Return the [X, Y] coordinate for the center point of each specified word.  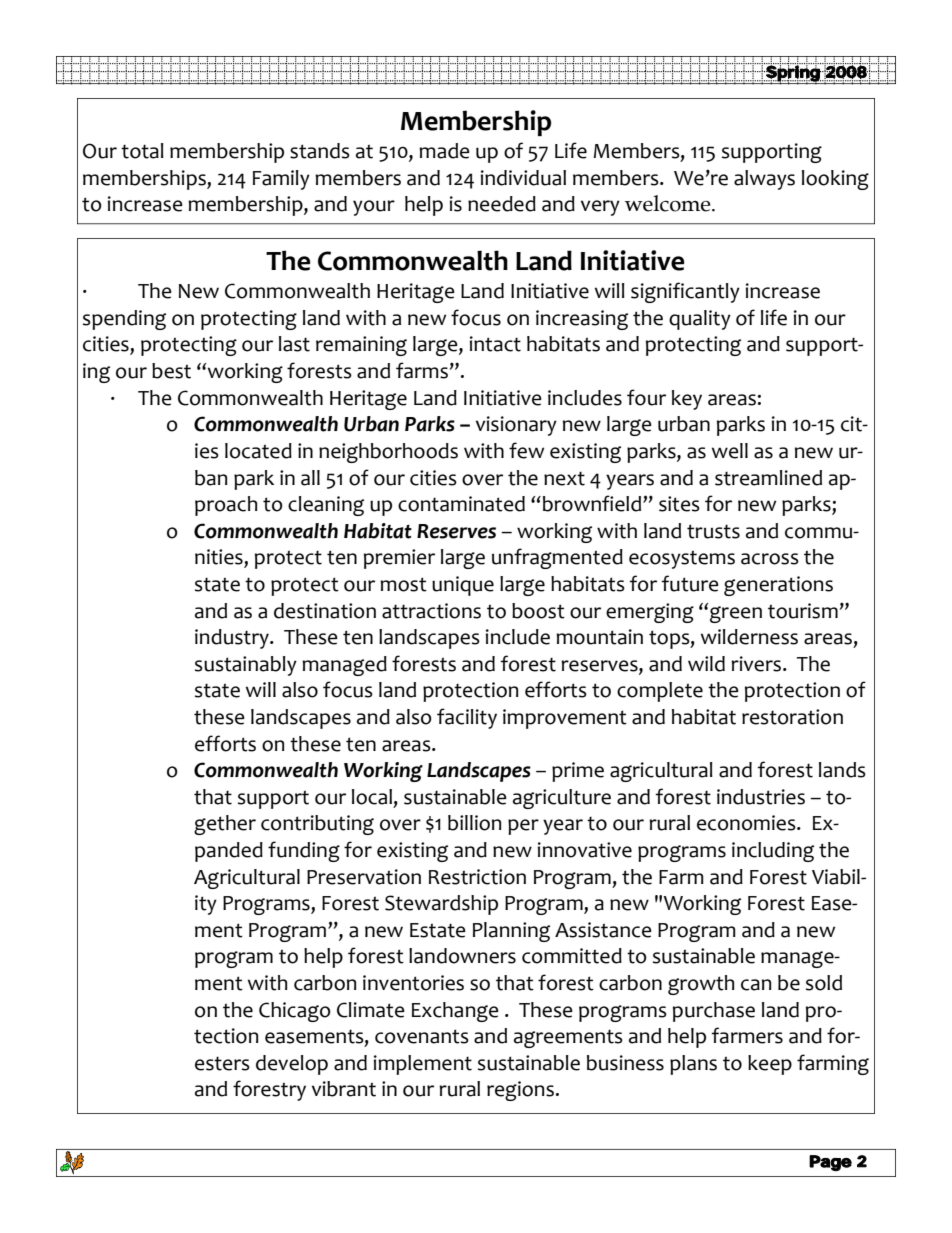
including [773, 852]
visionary [516, 426]
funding [304, 851]
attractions [431, 611]
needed [502, 204]
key [687, 400]
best [171, 371]
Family [281, 180]
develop [292, 1065]
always [764, 180]
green [736, 614]
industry [233, 639]
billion [474, 823]
